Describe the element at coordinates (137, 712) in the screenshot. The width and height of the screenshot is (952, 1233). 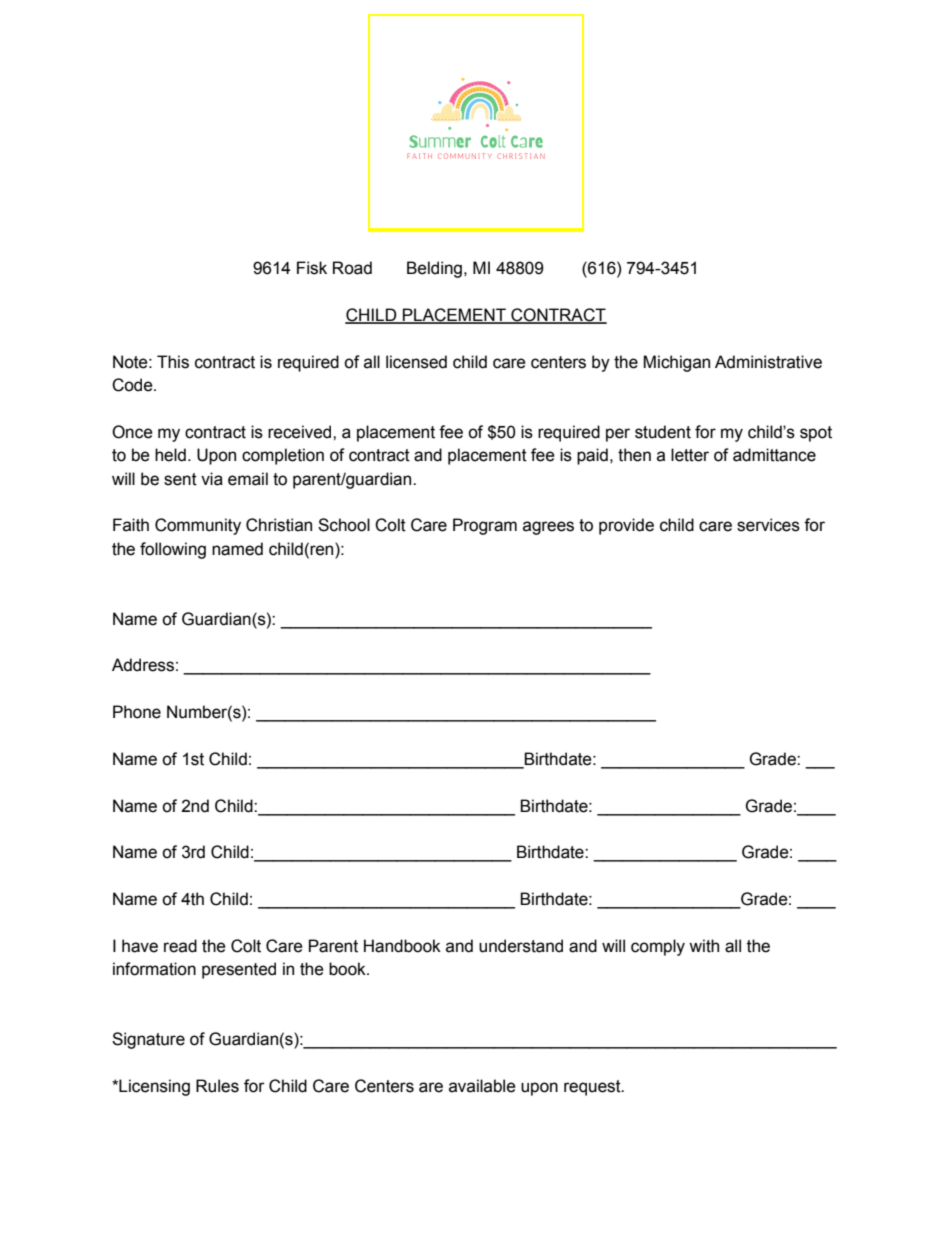
I see `Phone` at that location.
